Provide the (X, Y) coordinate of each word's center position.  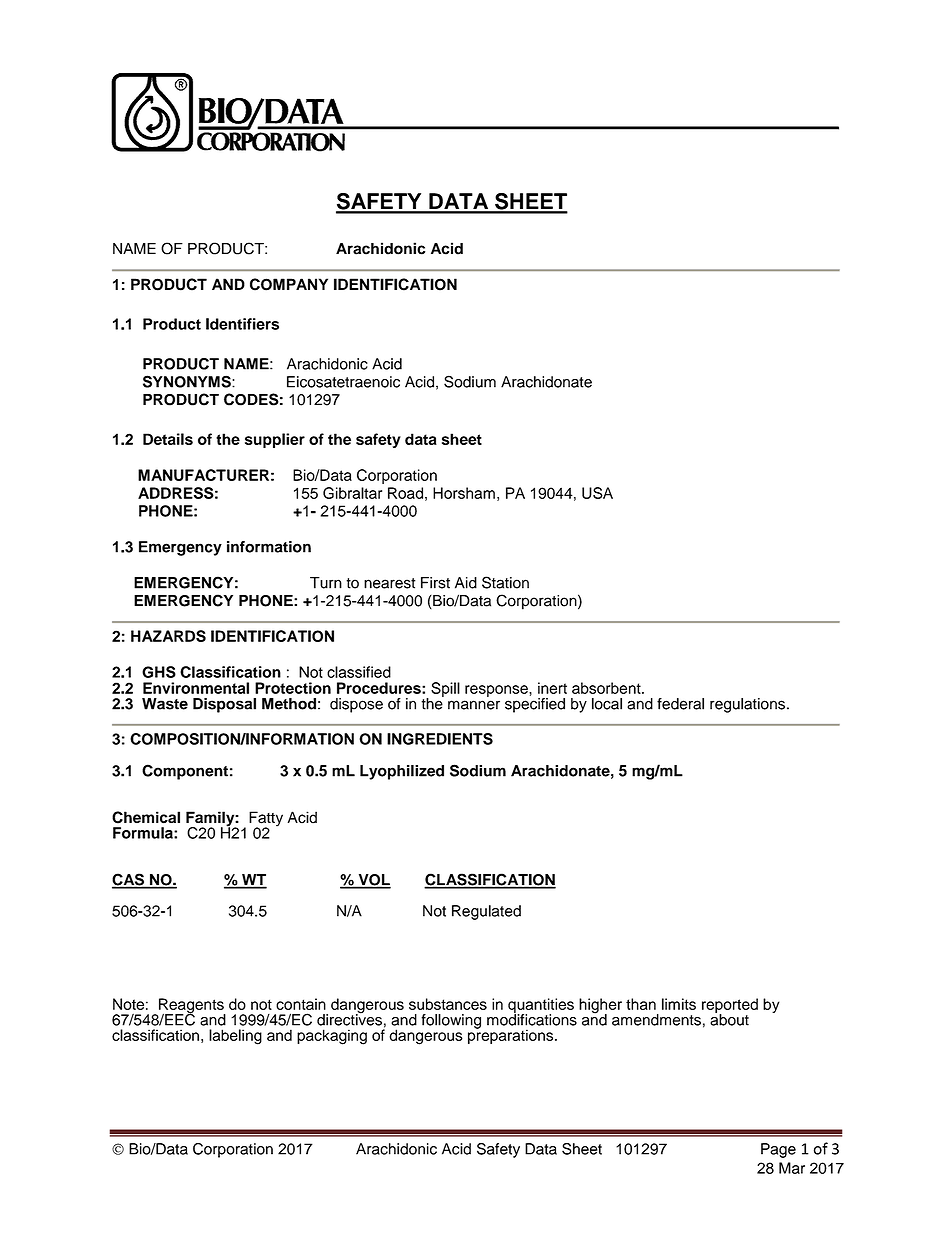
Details (168, 439)
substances (448, 1004)
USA (597, 493)
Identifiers (242, 324)
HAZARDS (168, 636)
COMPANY (289, 284)
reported (730, 1006)
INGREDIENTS (440, 739)
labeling (235, 1037)
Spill (445, 689)
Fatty (266, 820)
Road (405, 493)
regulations (747, 705)
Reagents (191, 1007)
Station (505, 582)
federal (680, 704)
